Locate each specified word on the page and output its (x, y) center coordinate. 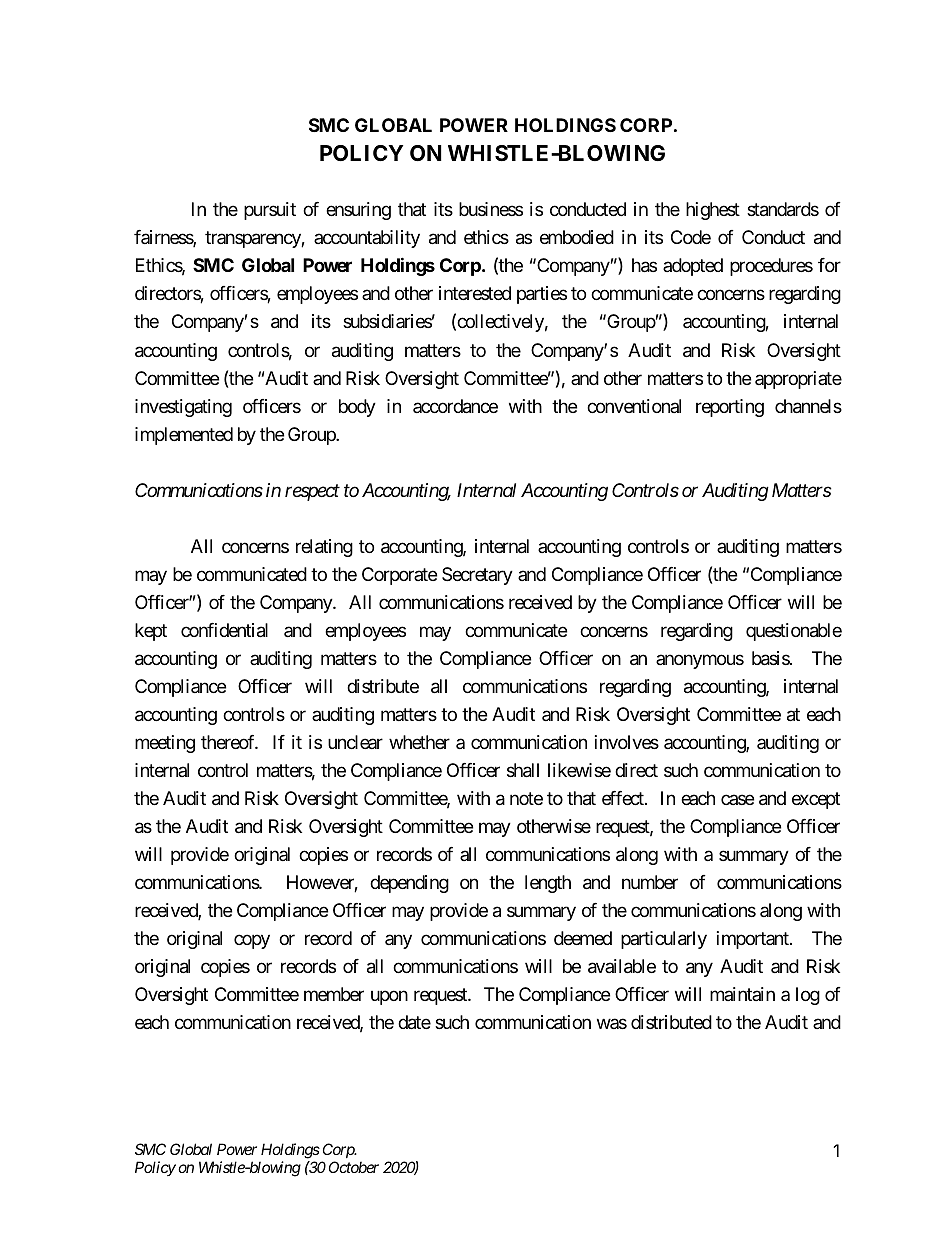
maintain (742, 994)
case (737, 799)
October (354, 1167)
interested (475, 293)
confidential (224, 630)
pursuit (270, 211)
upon (389, 997)
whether (419, 742)
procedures (771, 267)
